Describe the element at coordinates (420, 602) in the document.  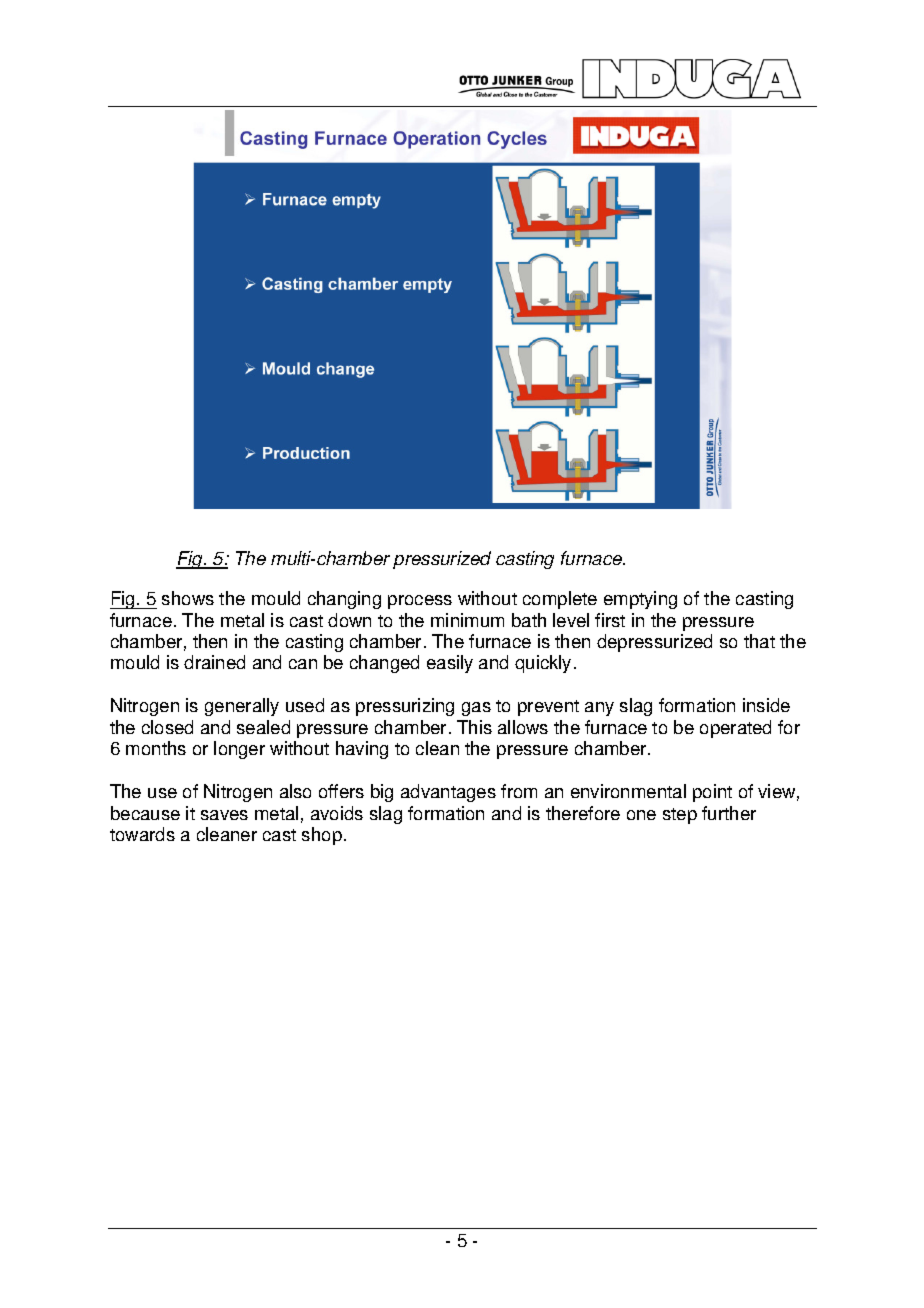
I see `process` at that location.
